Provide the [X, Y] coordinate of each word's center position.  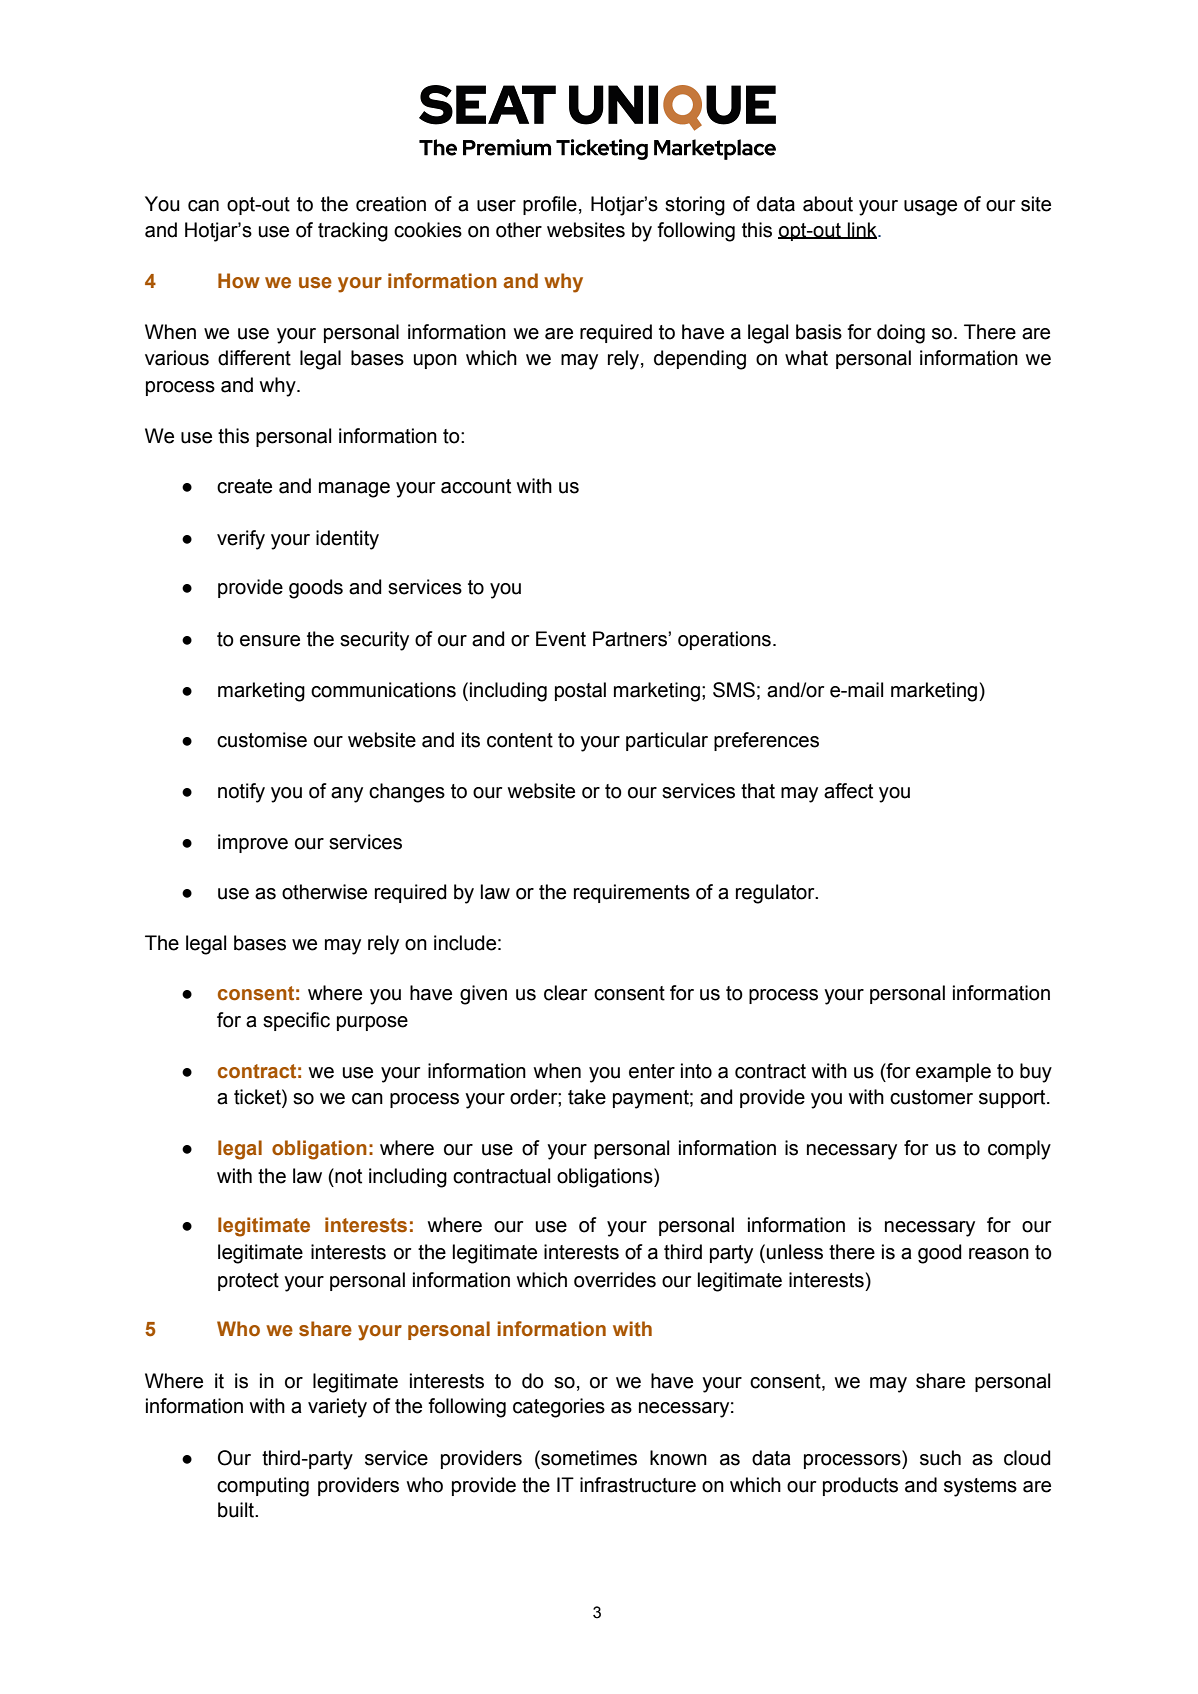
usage [930, 208]
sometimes [588, 1458]
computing [263, 1487]
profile [550, 205]
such [940, 1458]
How [239, 280]
